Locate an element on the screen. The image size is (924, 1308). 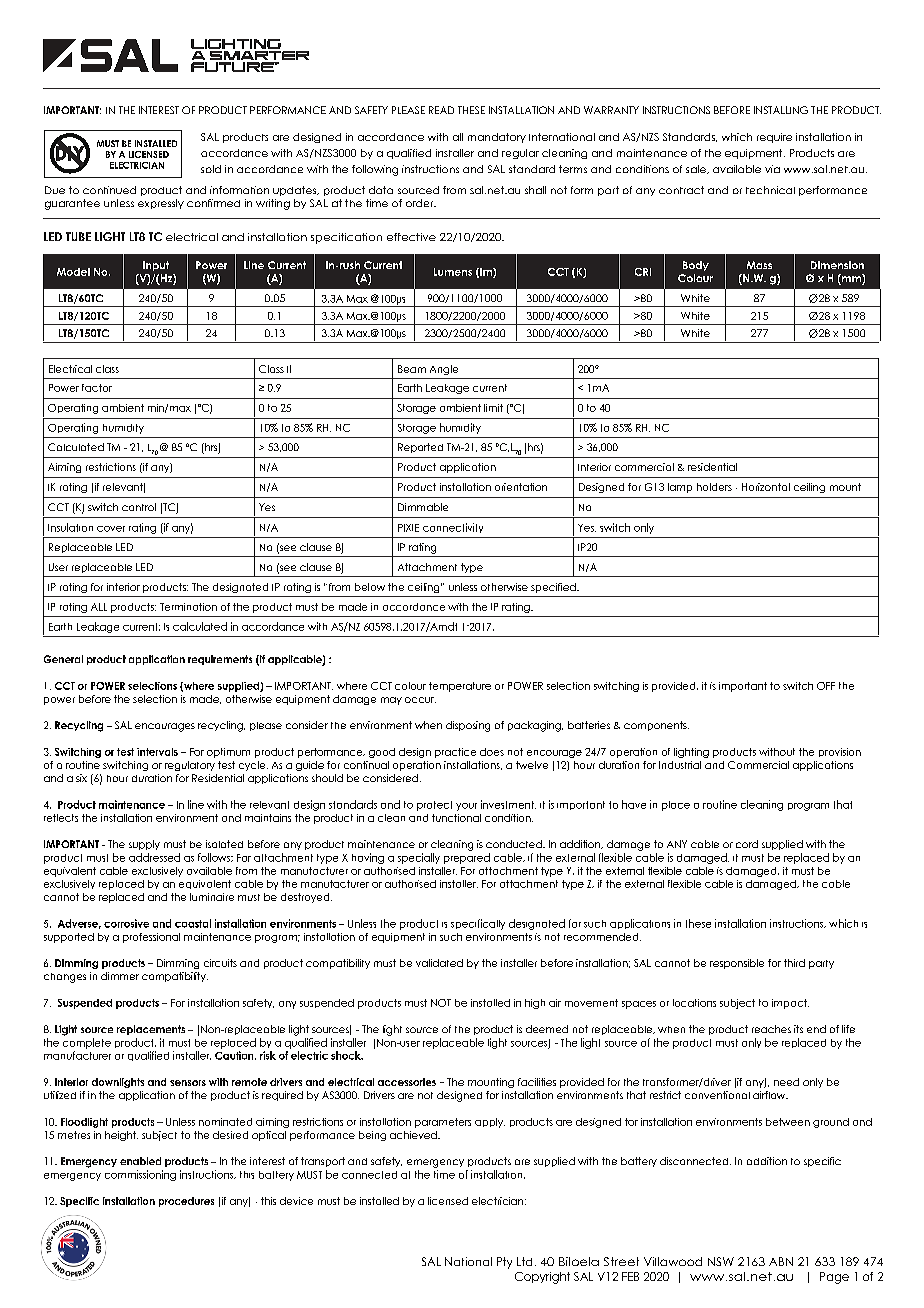
procedures is located at coordinates (186, 1202).
